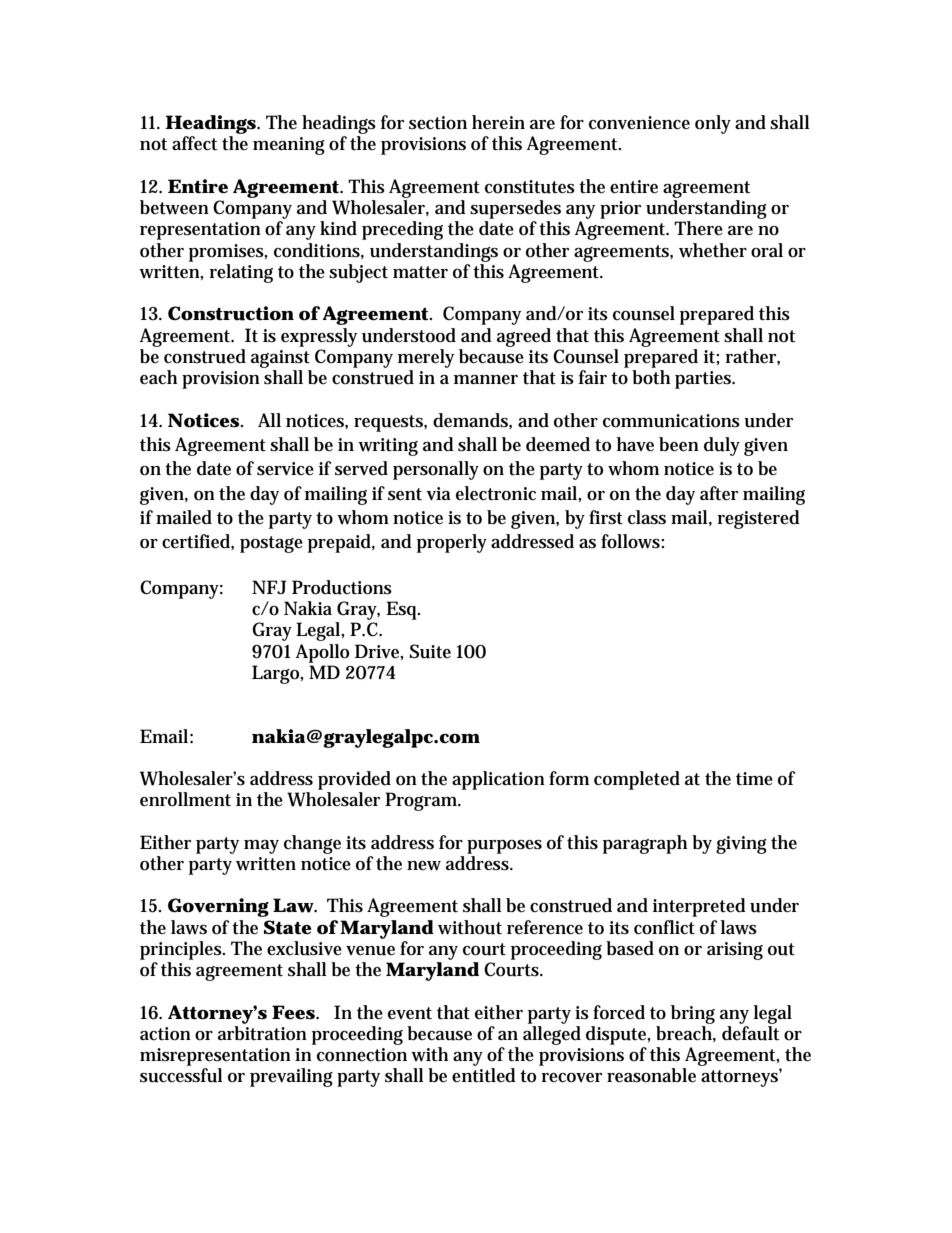 This image has width=952, height=1233. I want to click on parties, so click(705, 380).
